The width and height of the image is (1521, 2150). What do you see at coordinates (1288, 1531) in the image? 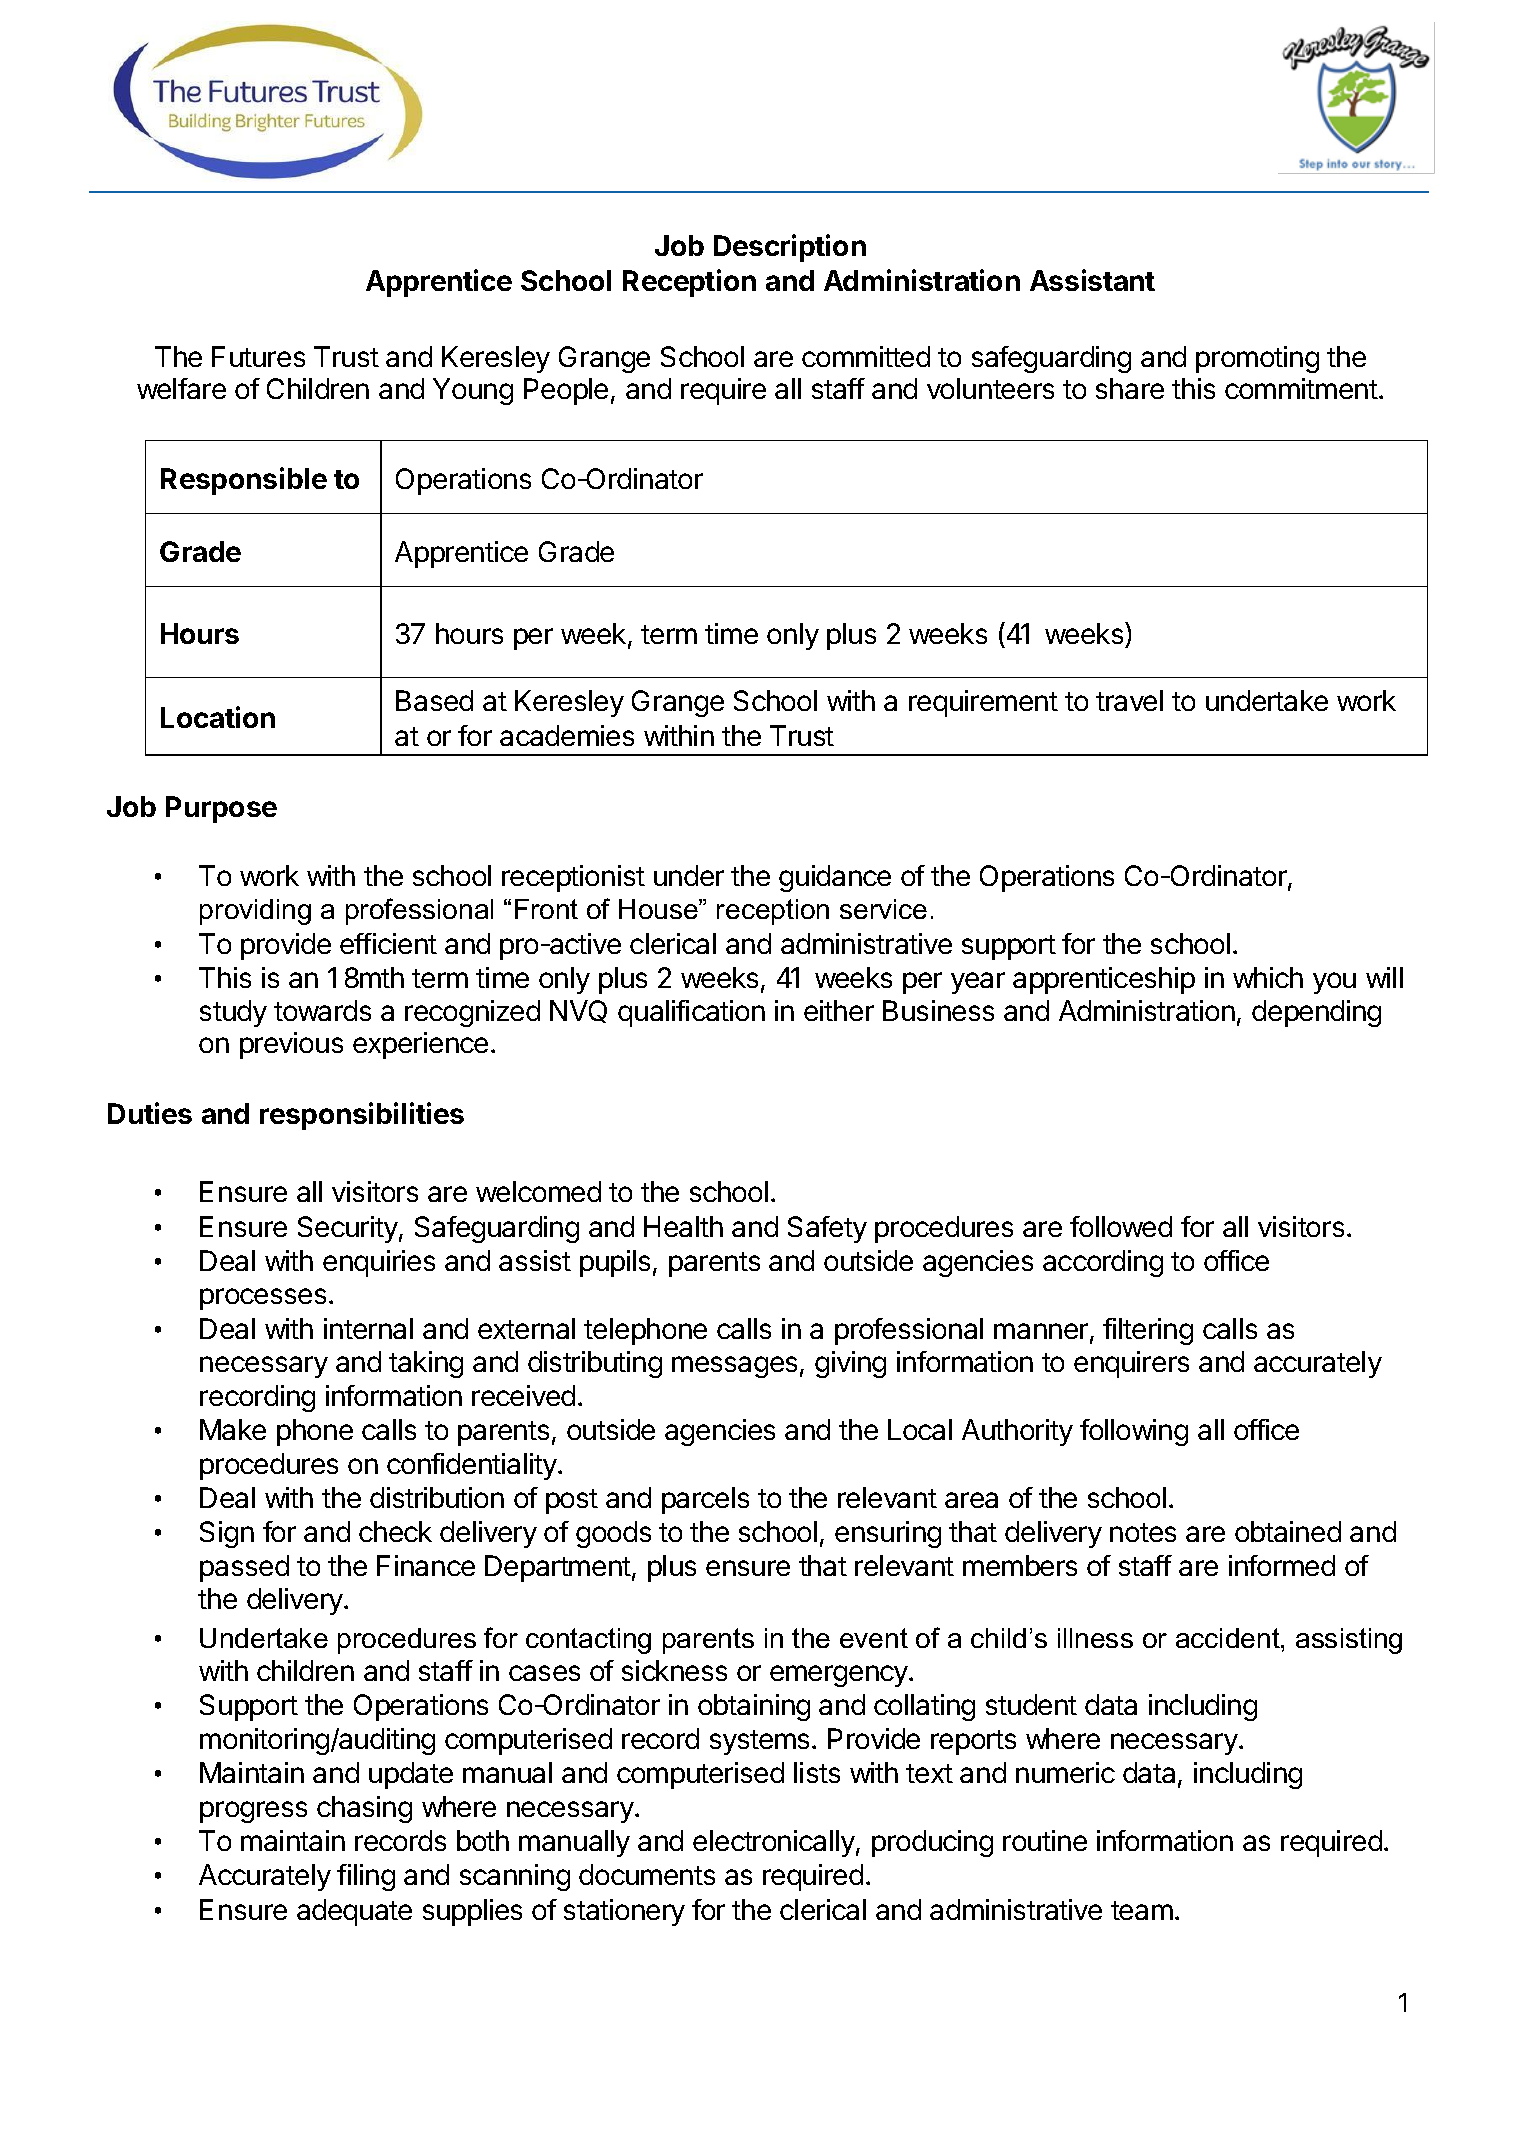
I see `obtained` at bounding box center [1288, 1531].
